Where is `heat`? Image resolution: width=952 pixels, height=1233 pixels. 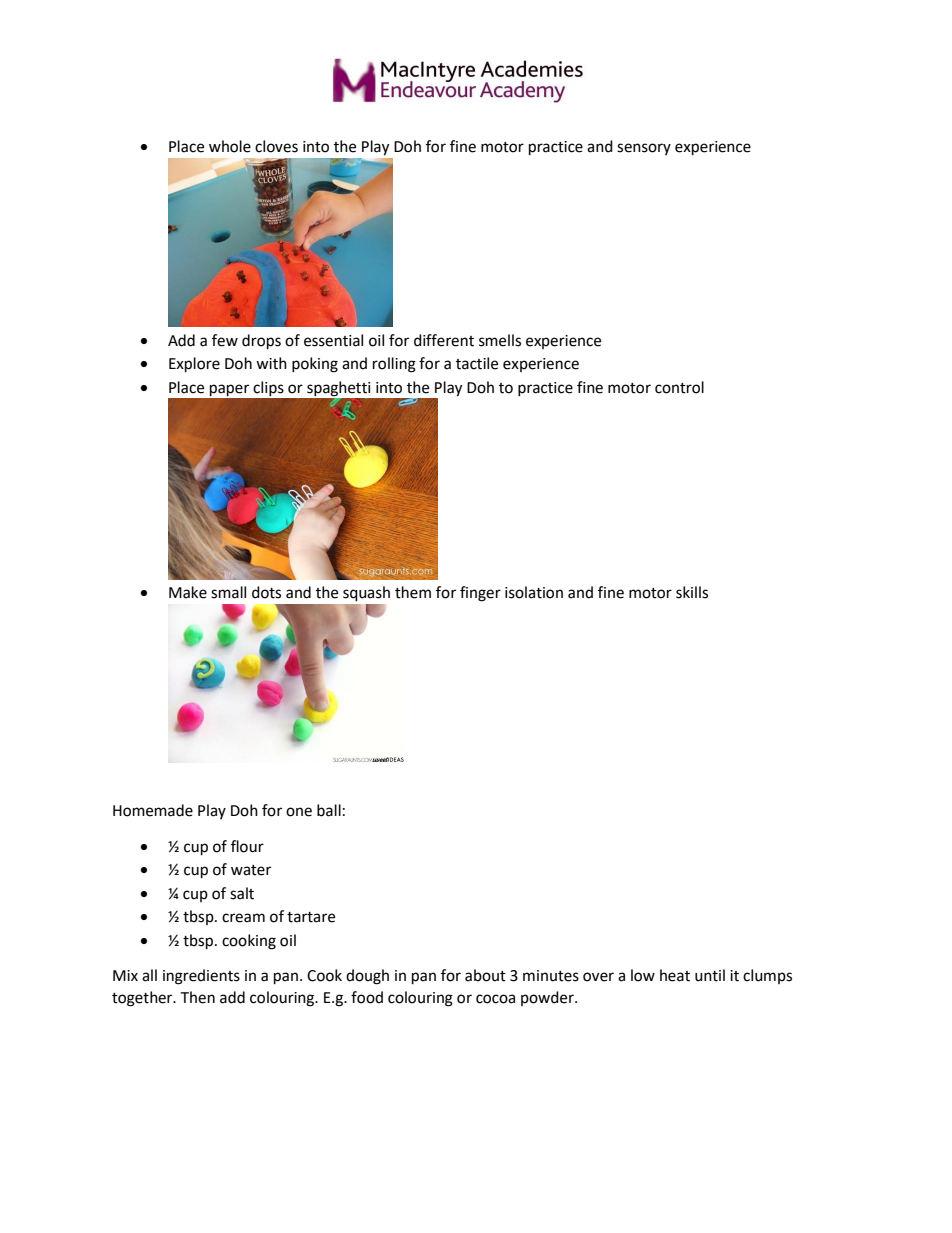 heat is located at coordinates (675, 975).
